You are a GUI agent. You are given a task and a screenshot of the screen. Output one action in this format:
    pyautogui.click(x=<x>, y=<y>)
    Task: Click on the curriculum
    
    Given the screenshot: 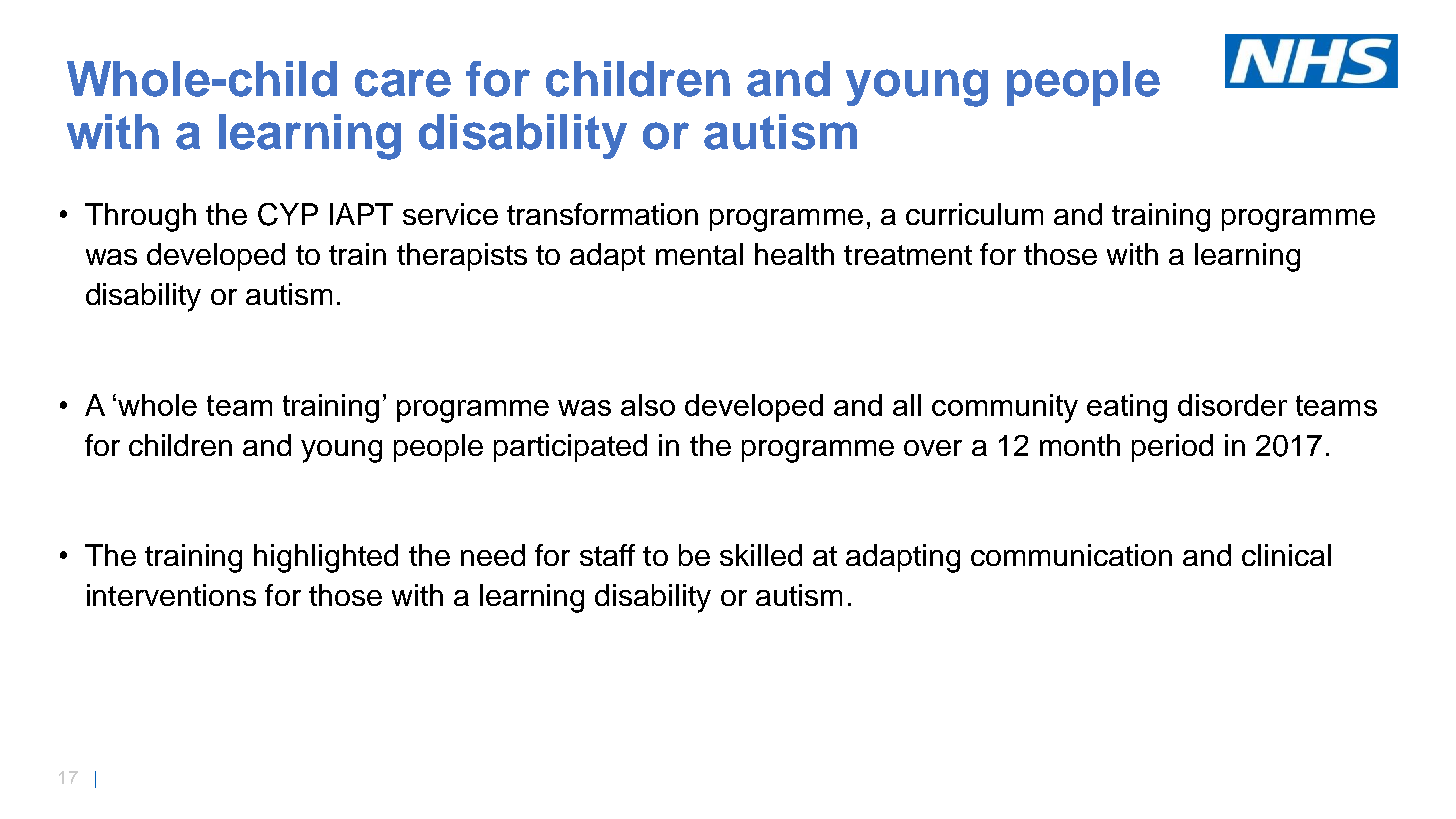 What is the action you would take?
    pyautogui.click(x=974, y=214)
